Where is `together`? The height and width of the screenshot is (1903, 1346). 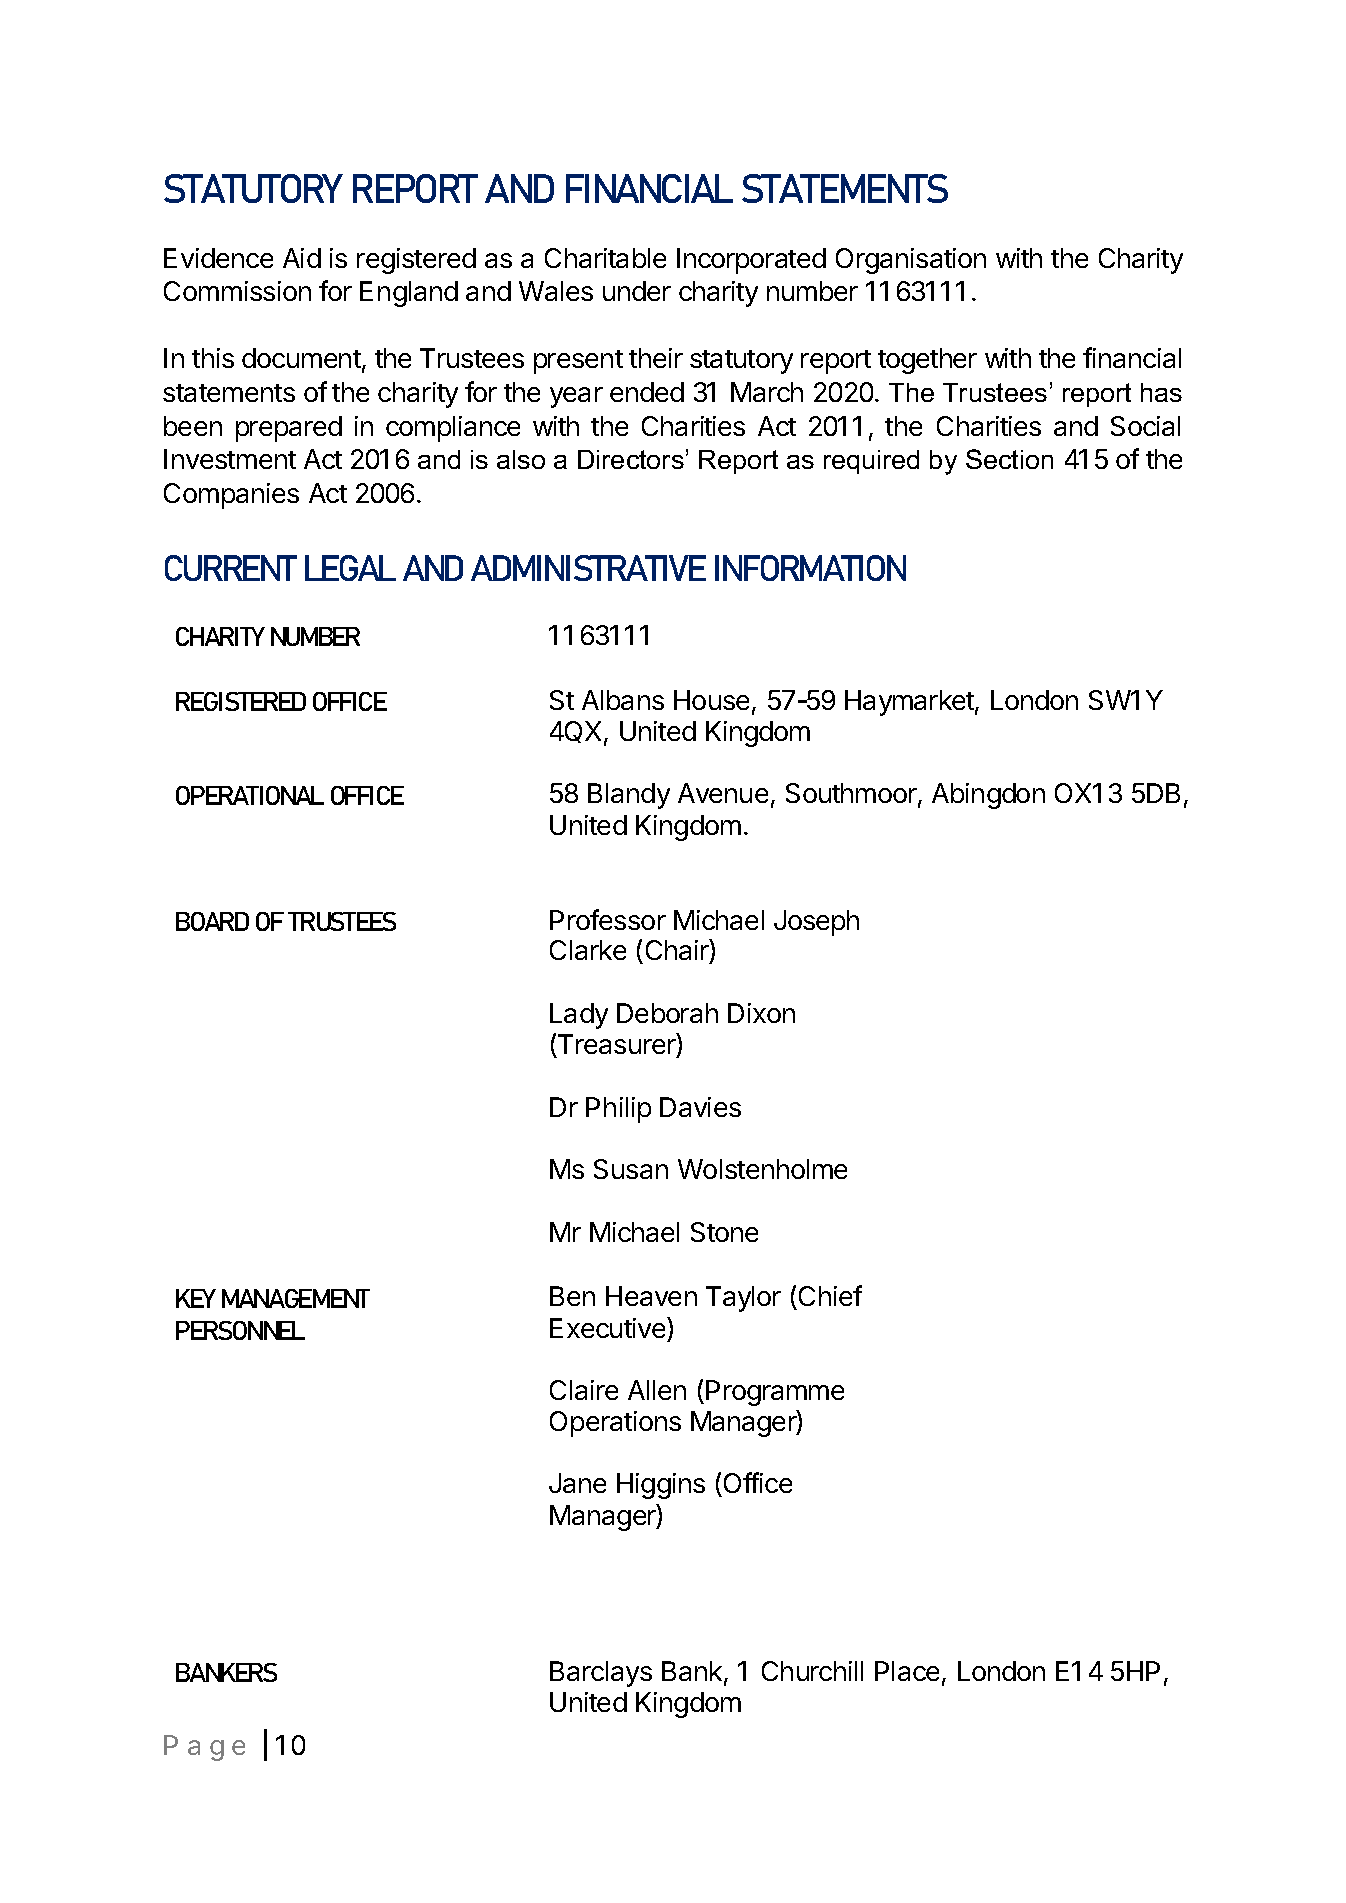 together is located at coordinates (927, 361).
